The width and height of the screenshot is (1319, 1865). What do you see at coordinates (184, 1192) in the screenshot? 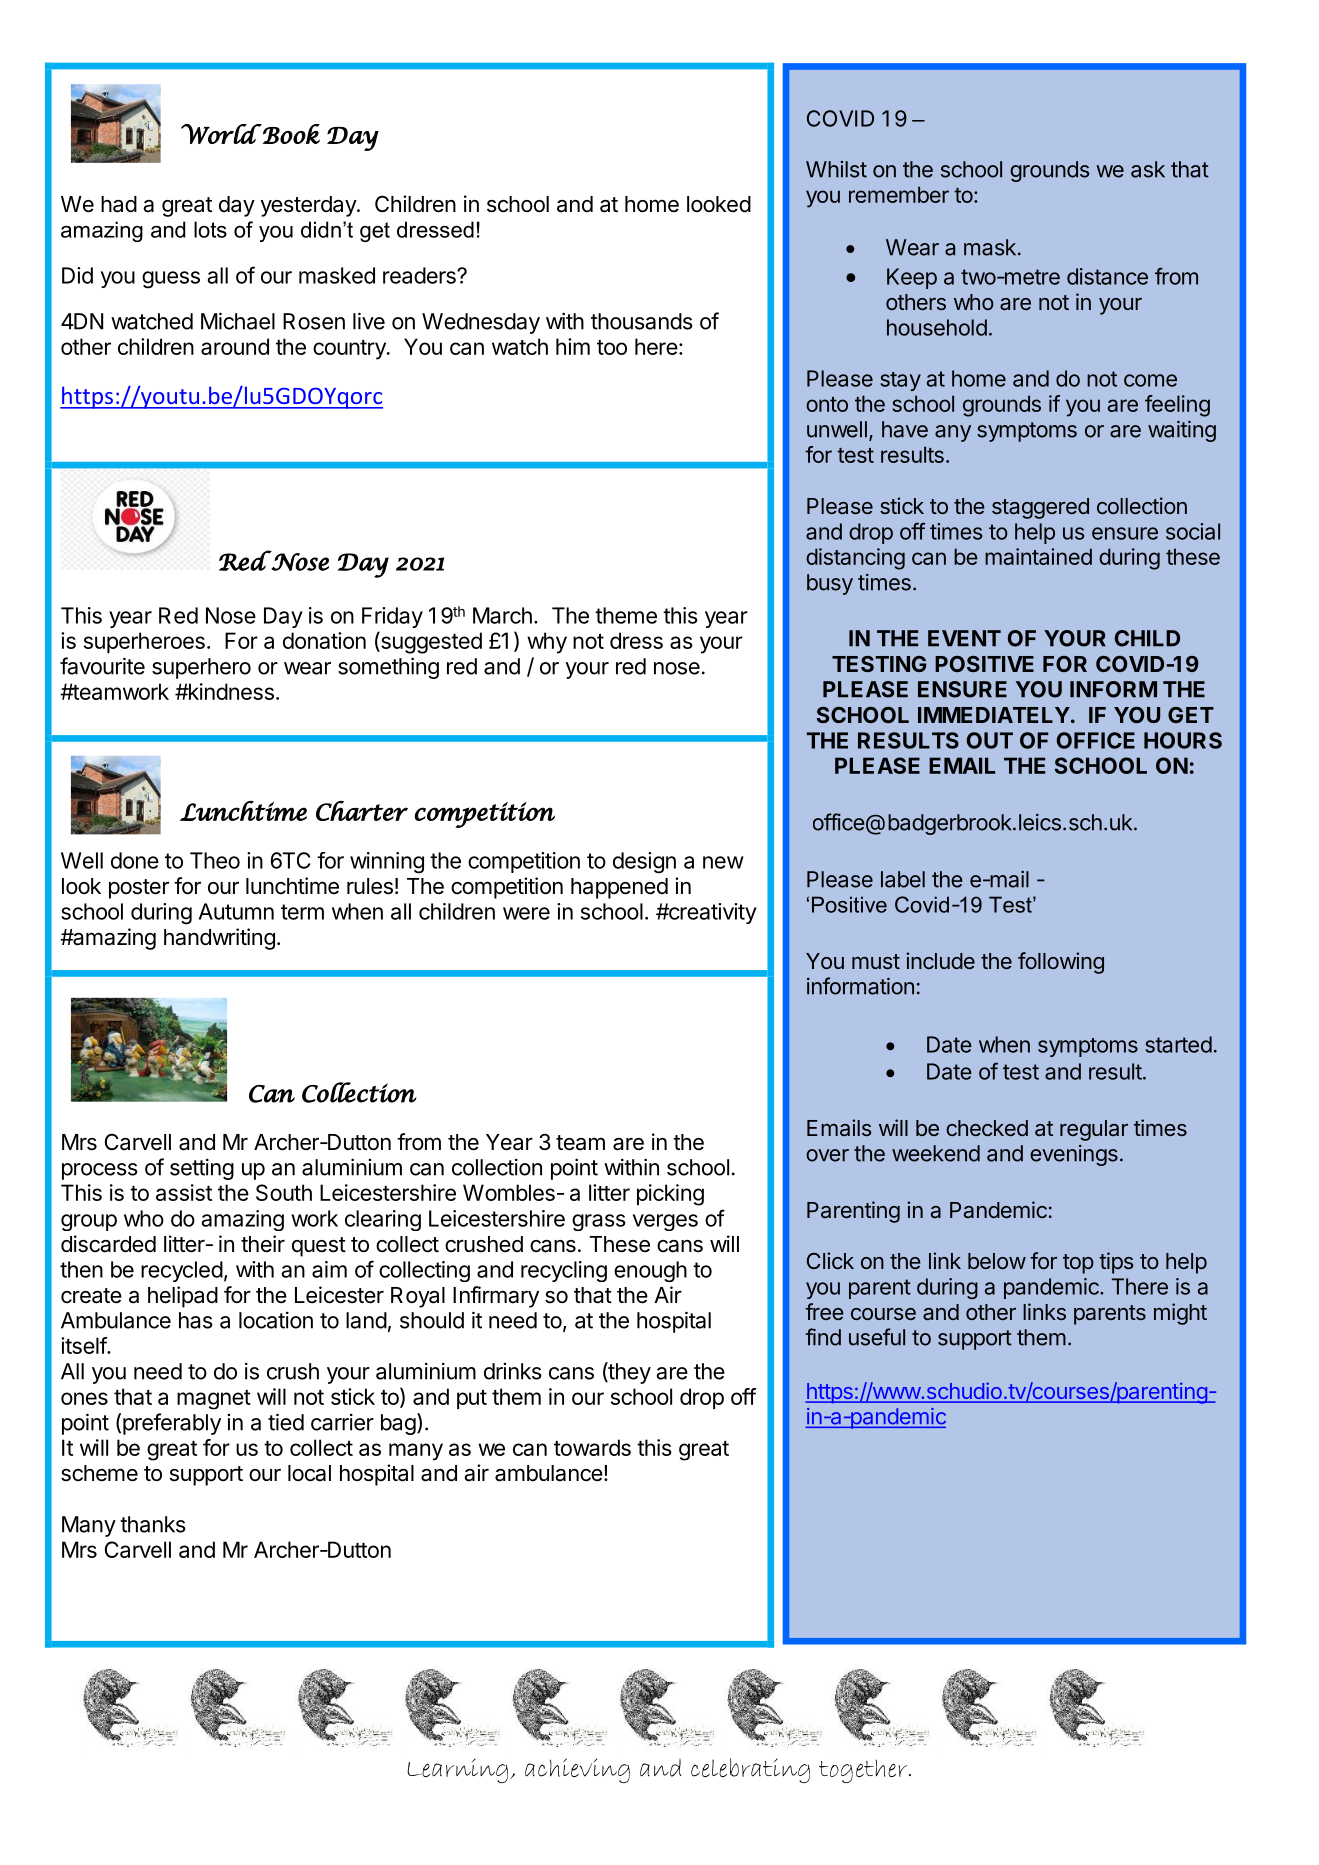
I see `assist` at bounding box center [184, 1192].
